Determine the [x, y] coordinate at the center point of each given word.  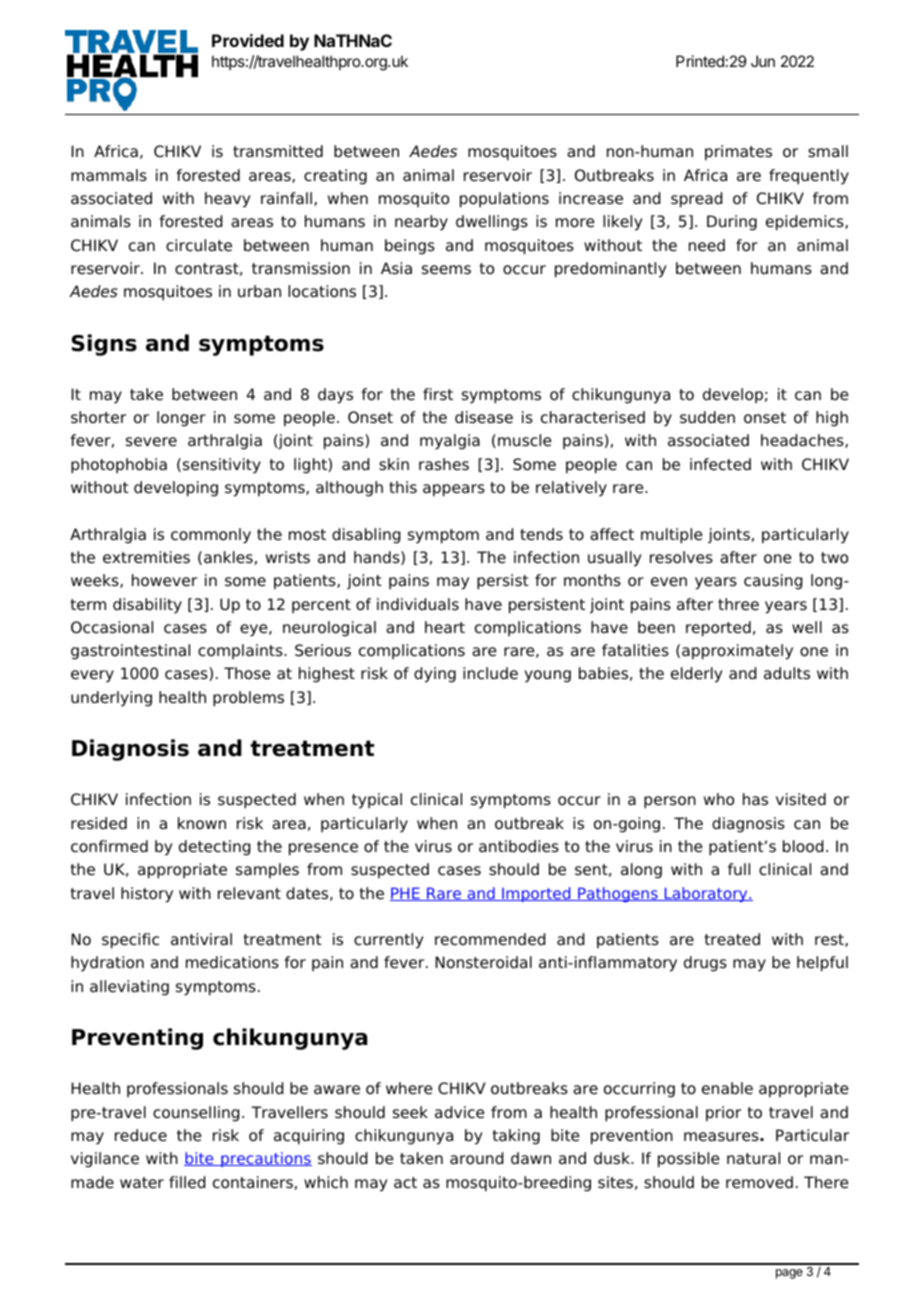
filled [187, 1182]
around [476, 1158]
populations [504, 200]
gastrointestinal [130, 652]
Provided [248, 40]
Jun [763, 61]
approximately [737, 652]
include [490, 673]
